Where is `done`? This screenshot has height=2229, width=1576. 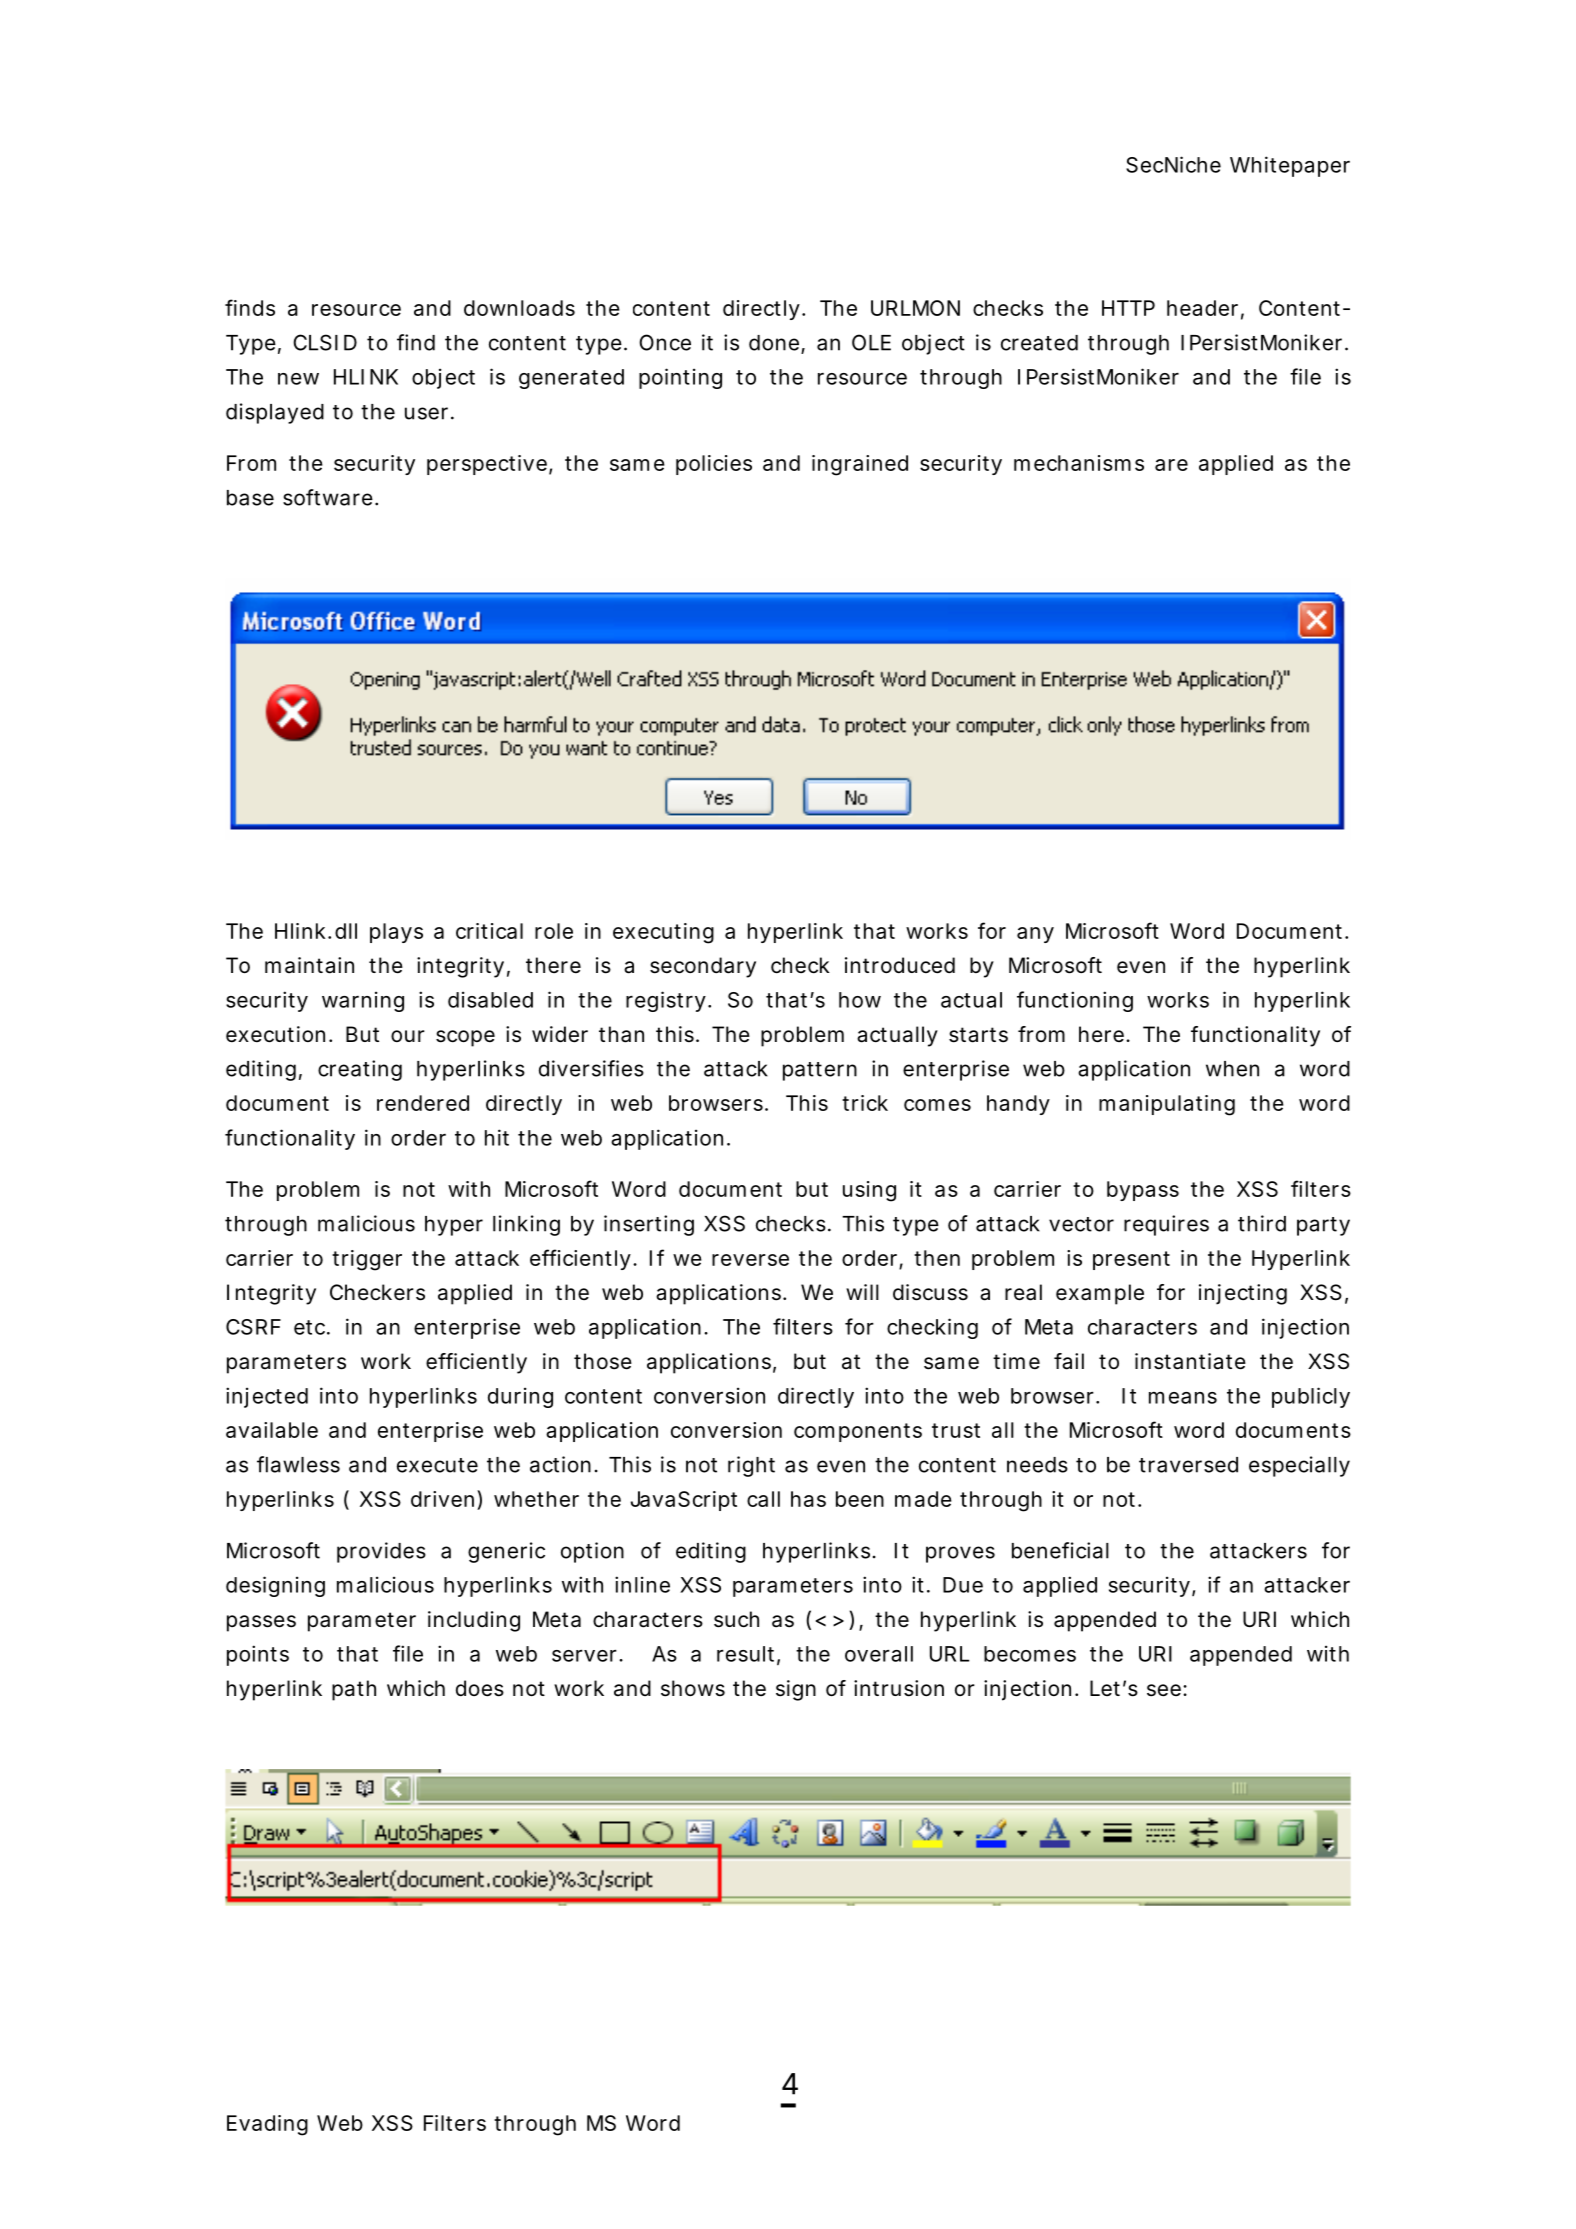 done is located at coordinates (775, 344).
